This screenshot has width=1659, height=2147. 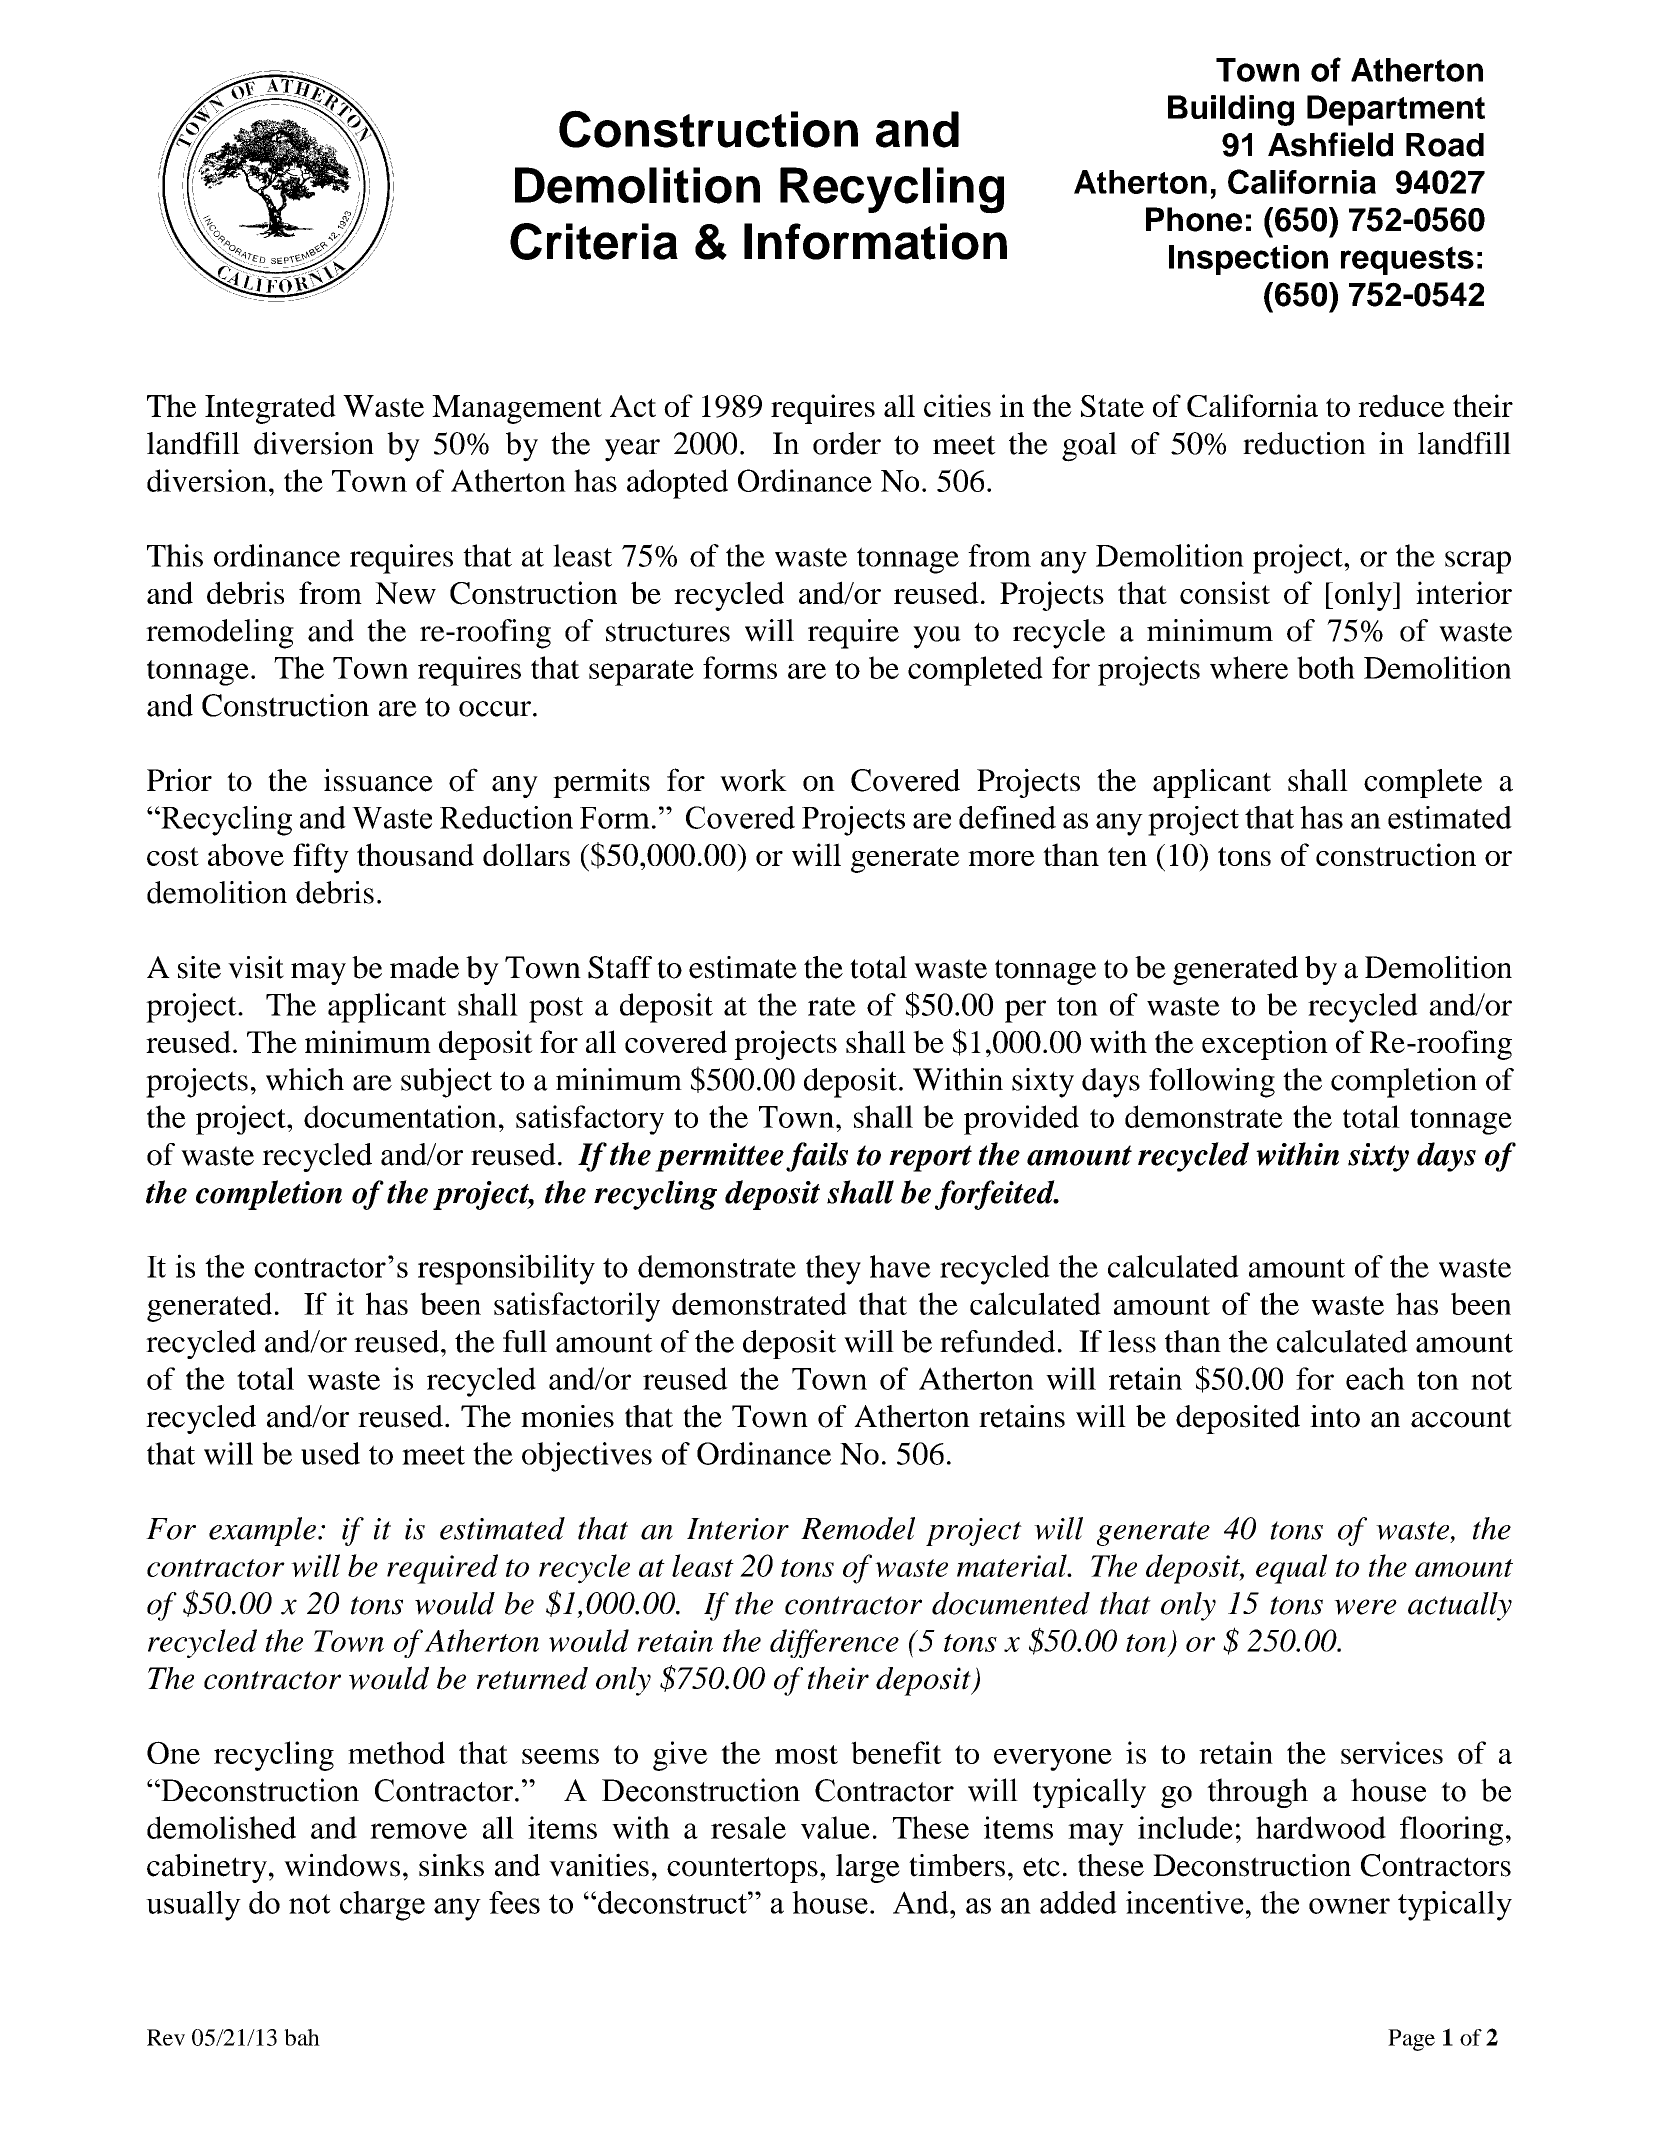 What do you see at coordinates (817, 1157) in the screenshot?
I see `fails` at bounding box center [817, 1157].
